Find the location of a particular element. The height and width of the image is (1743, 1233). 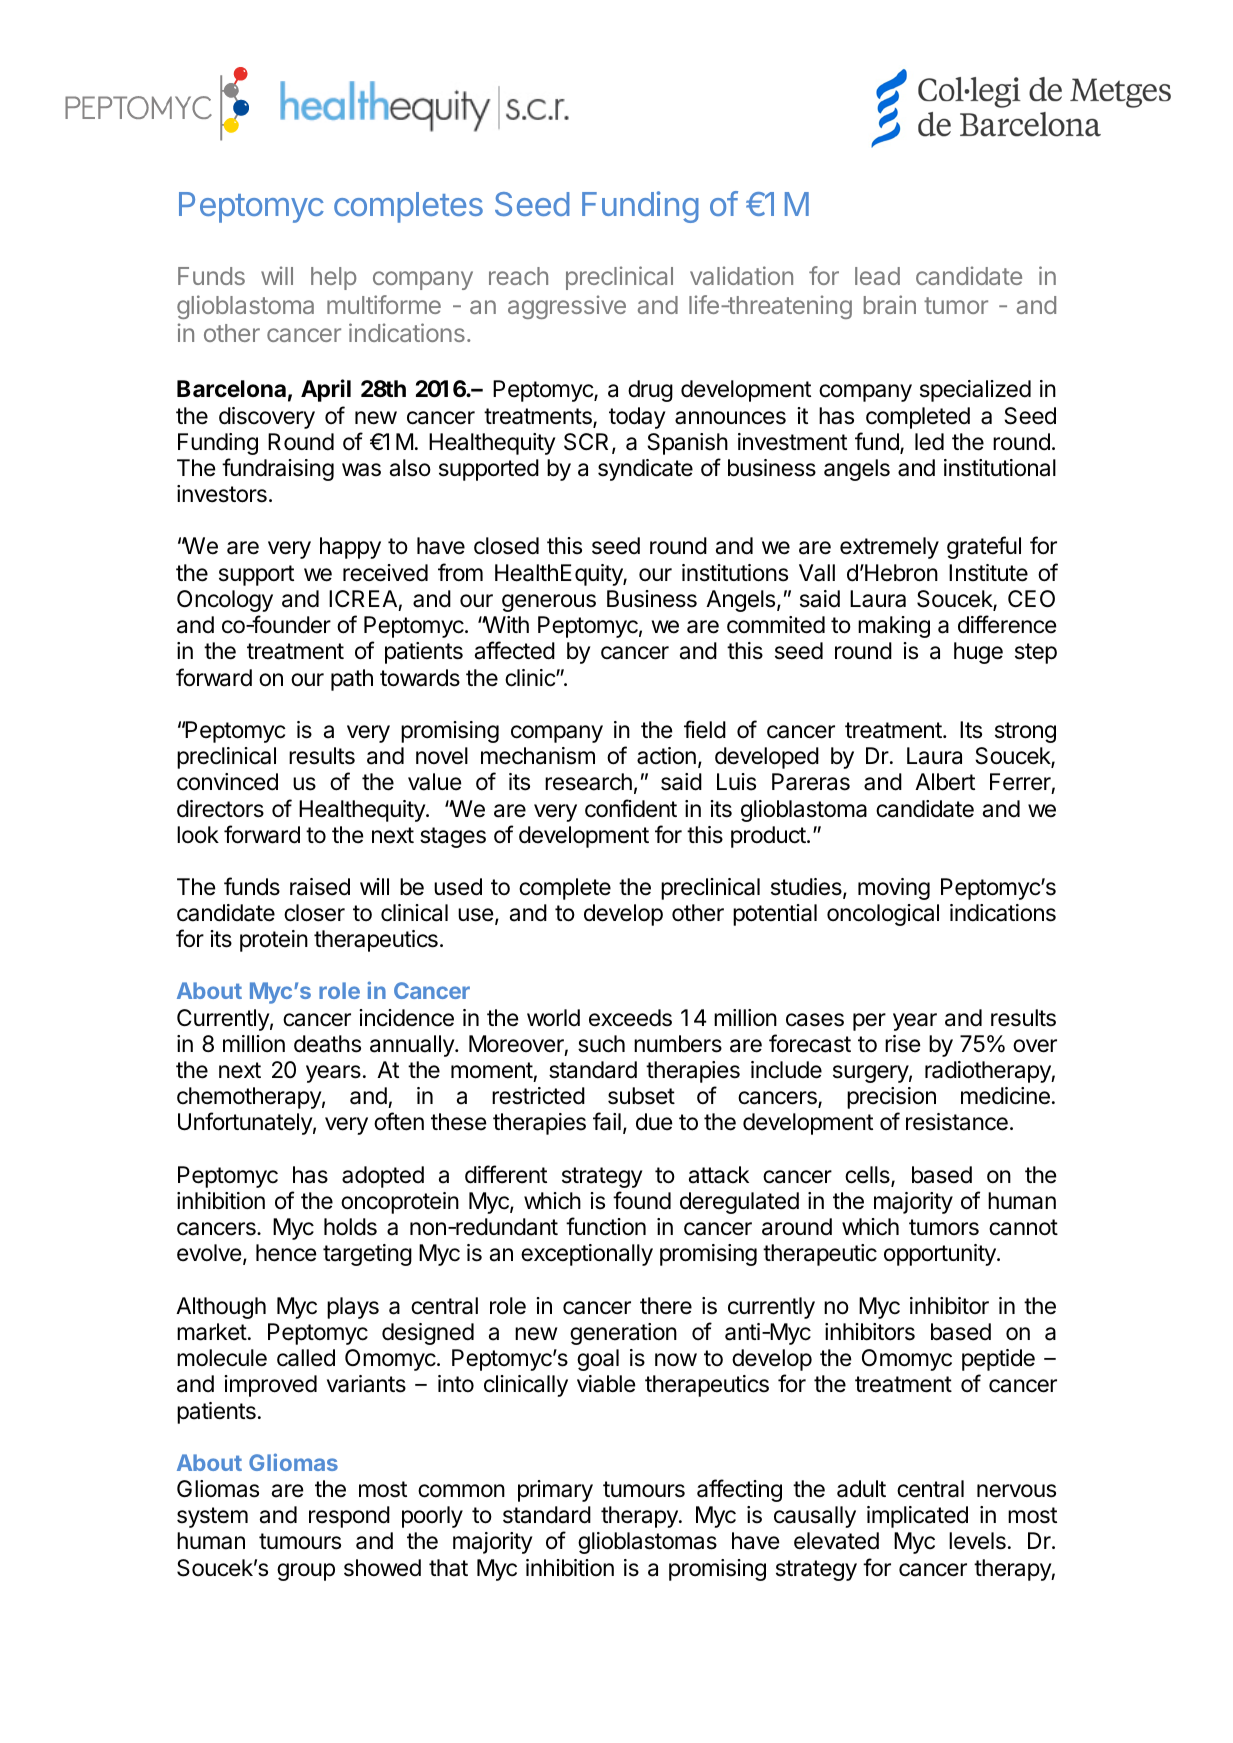

help is located at coordinates (334, 278).
